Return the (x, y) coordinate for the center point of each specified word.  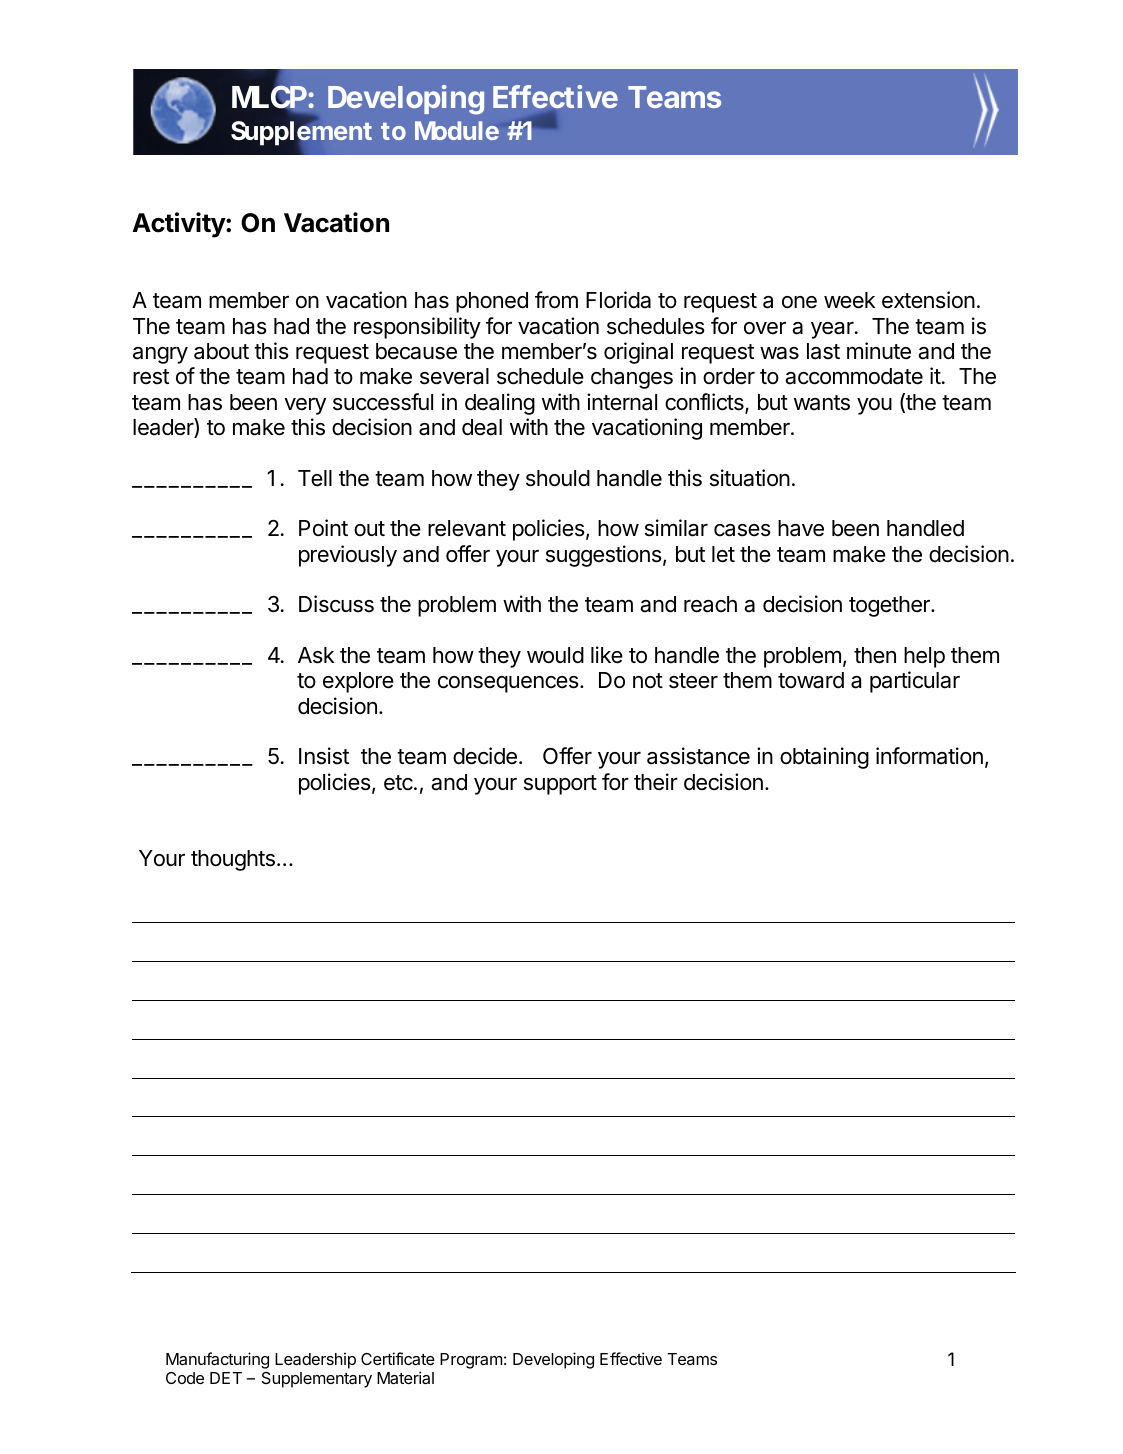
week (849, 300)
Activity (179, 225)
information (929, 756)
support (560, 785)
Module (457, 130)
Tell (315, 478)
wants (822, 403)
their (656, 782)
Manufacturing (217, 1360)
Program (471, 1361)
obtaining (824, 758)
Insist (324, 756)
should (558, 478)
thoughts (233, 860)
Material (405, 1377)
